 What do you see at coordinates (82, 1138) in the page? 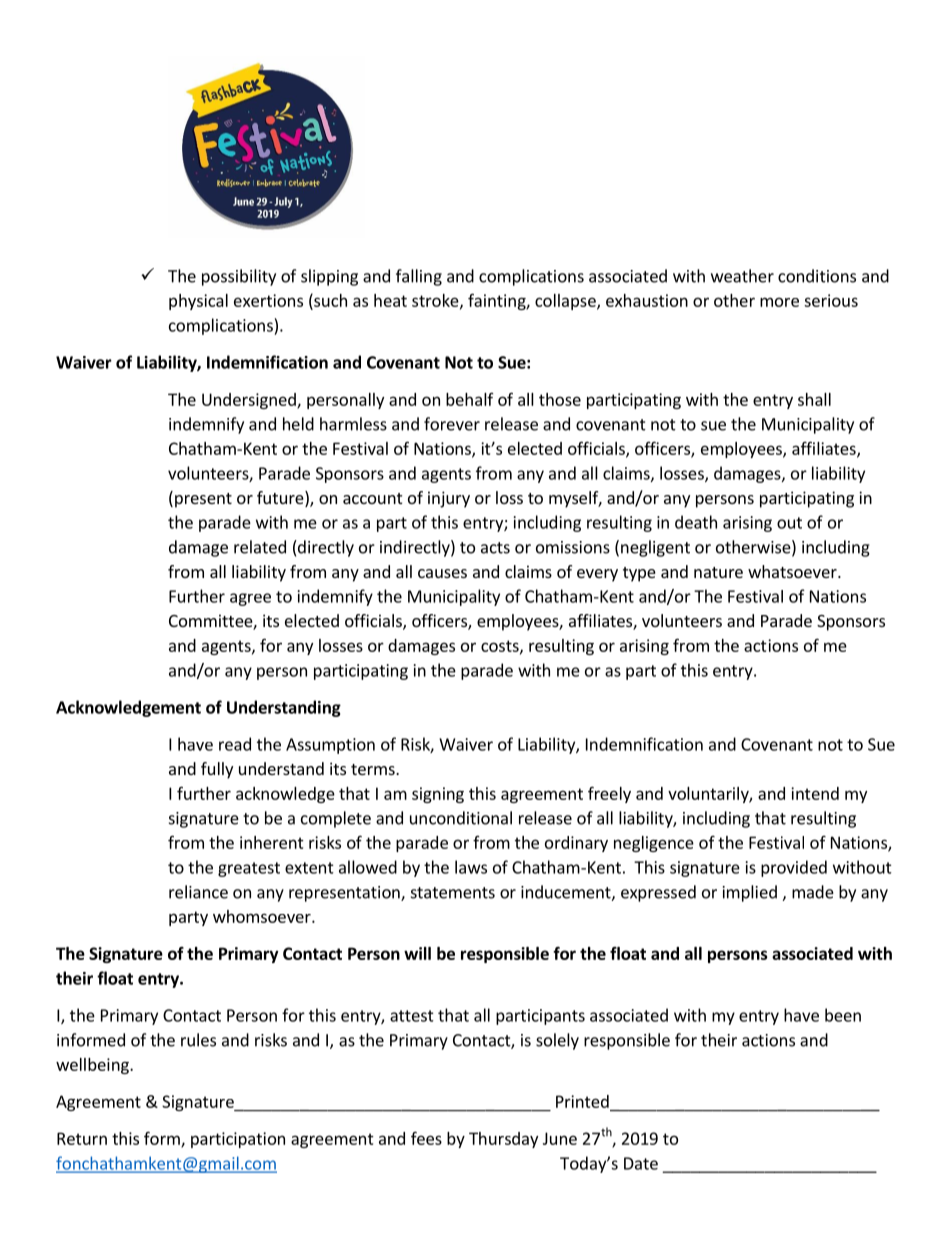
I see `Return` at bounding box center [82, 1138].
